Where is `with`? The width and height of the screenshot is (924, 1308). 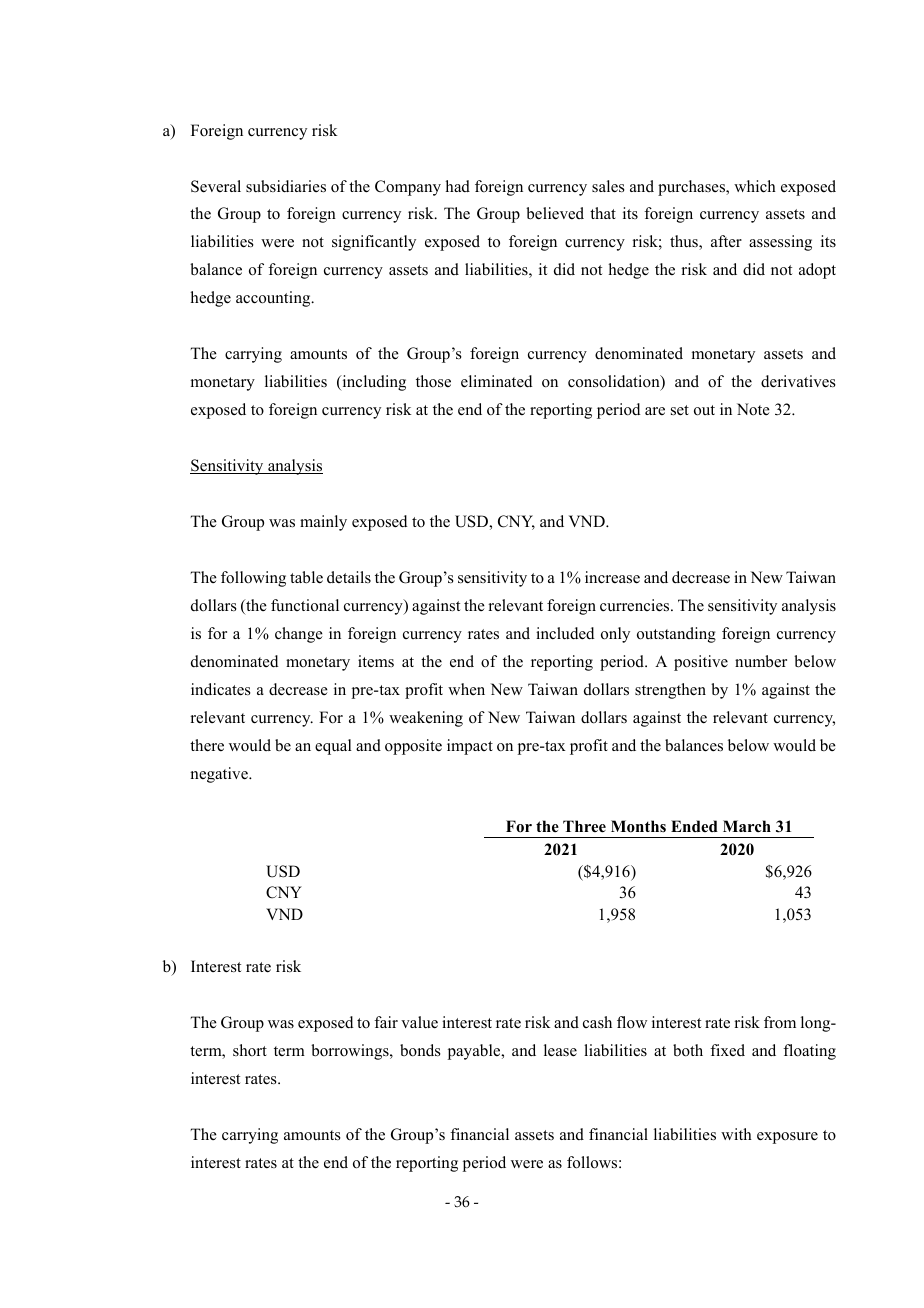 with is located at coordinates (736, 1134).
